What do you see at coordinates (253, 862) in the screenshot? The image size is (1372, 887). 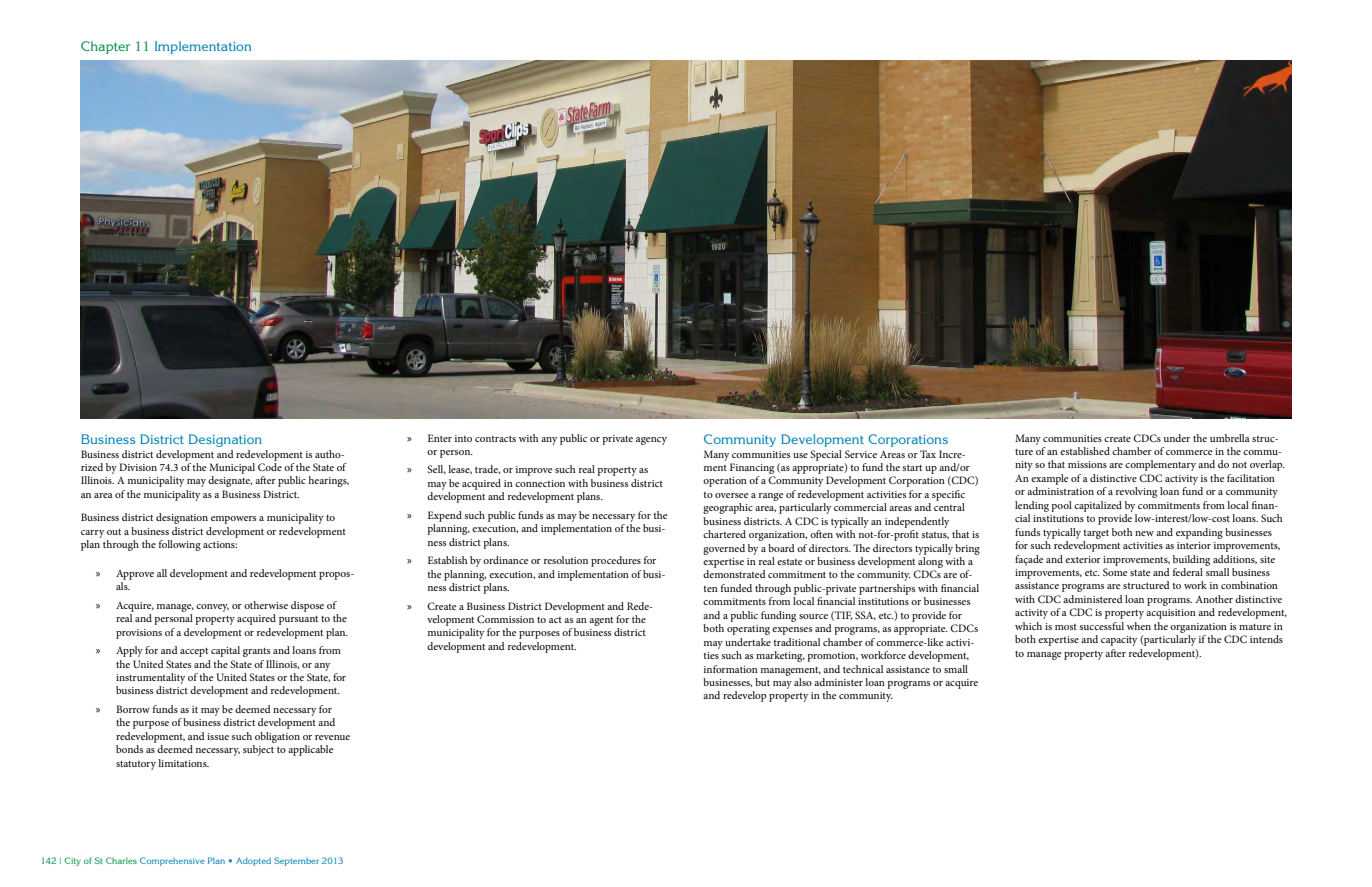 I see `Adopted` at bounding box center [253, 862].
